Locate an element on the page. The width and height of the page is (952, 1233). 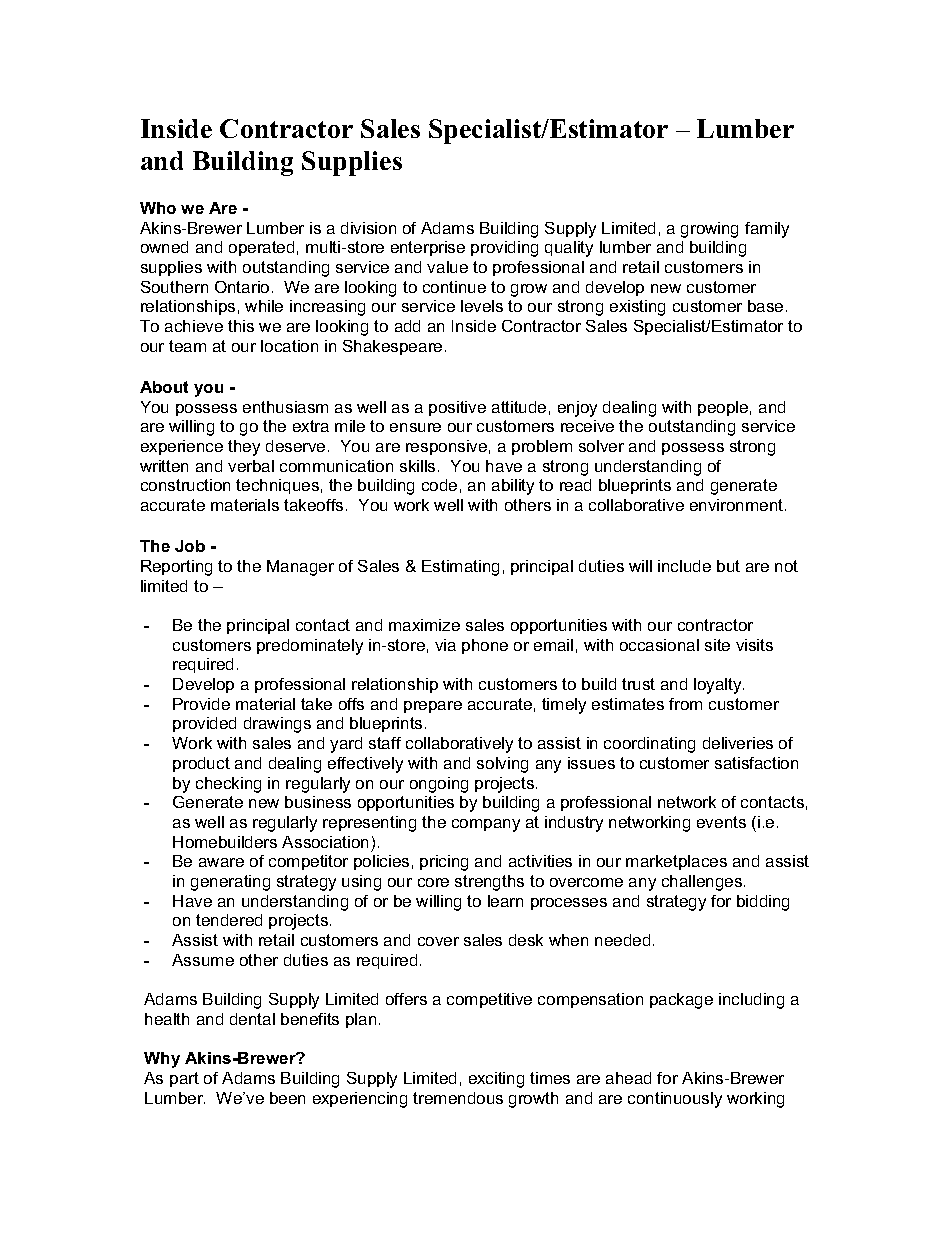
operated is located at coordinates (261, 248).
